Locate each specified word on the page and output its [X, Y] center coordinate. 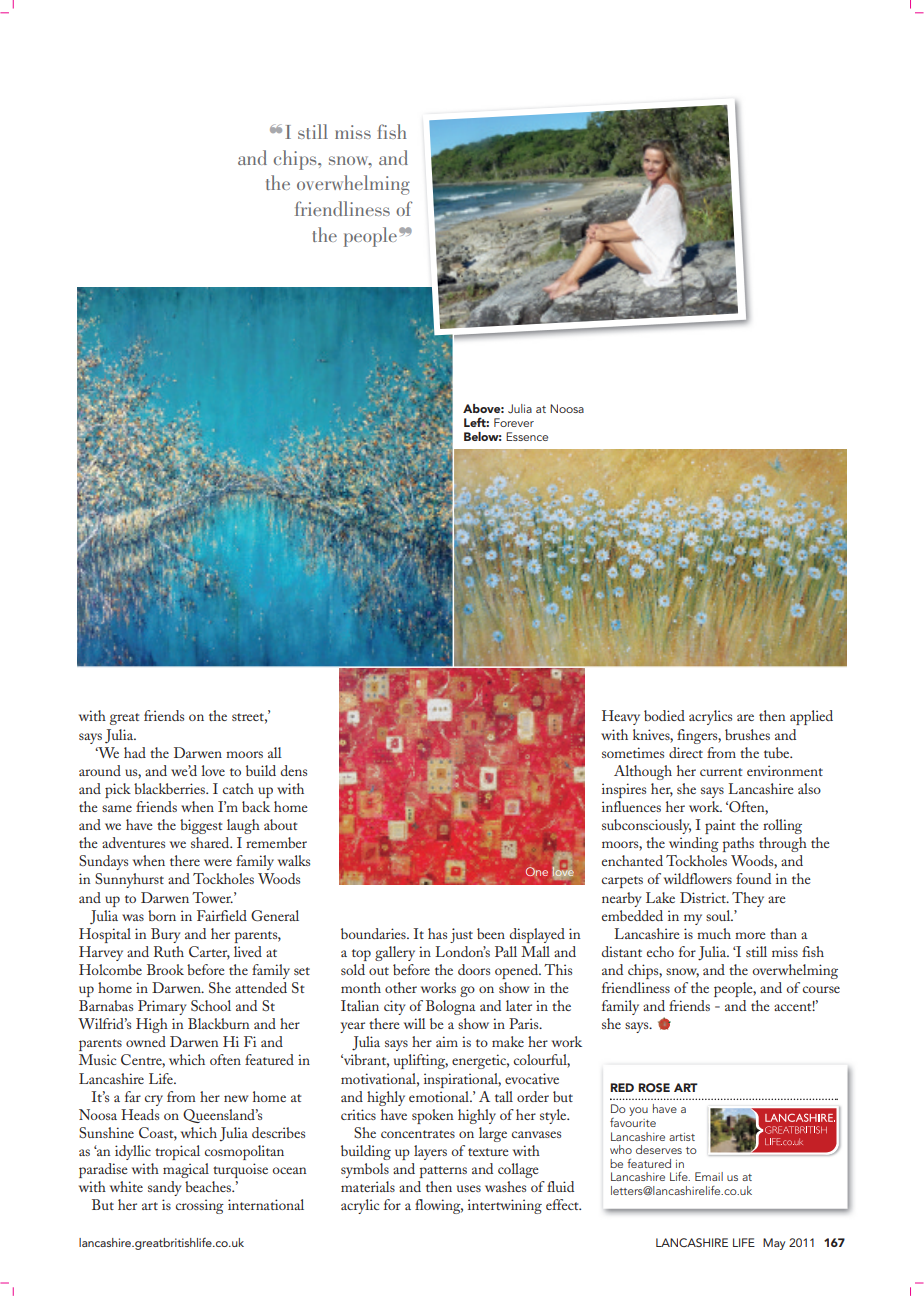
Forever [514, 422]
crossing [200, 1206]
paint [720, 826]
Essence [527, 436]
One [537, 871]
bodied [664, 715]
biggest [201, 826]
